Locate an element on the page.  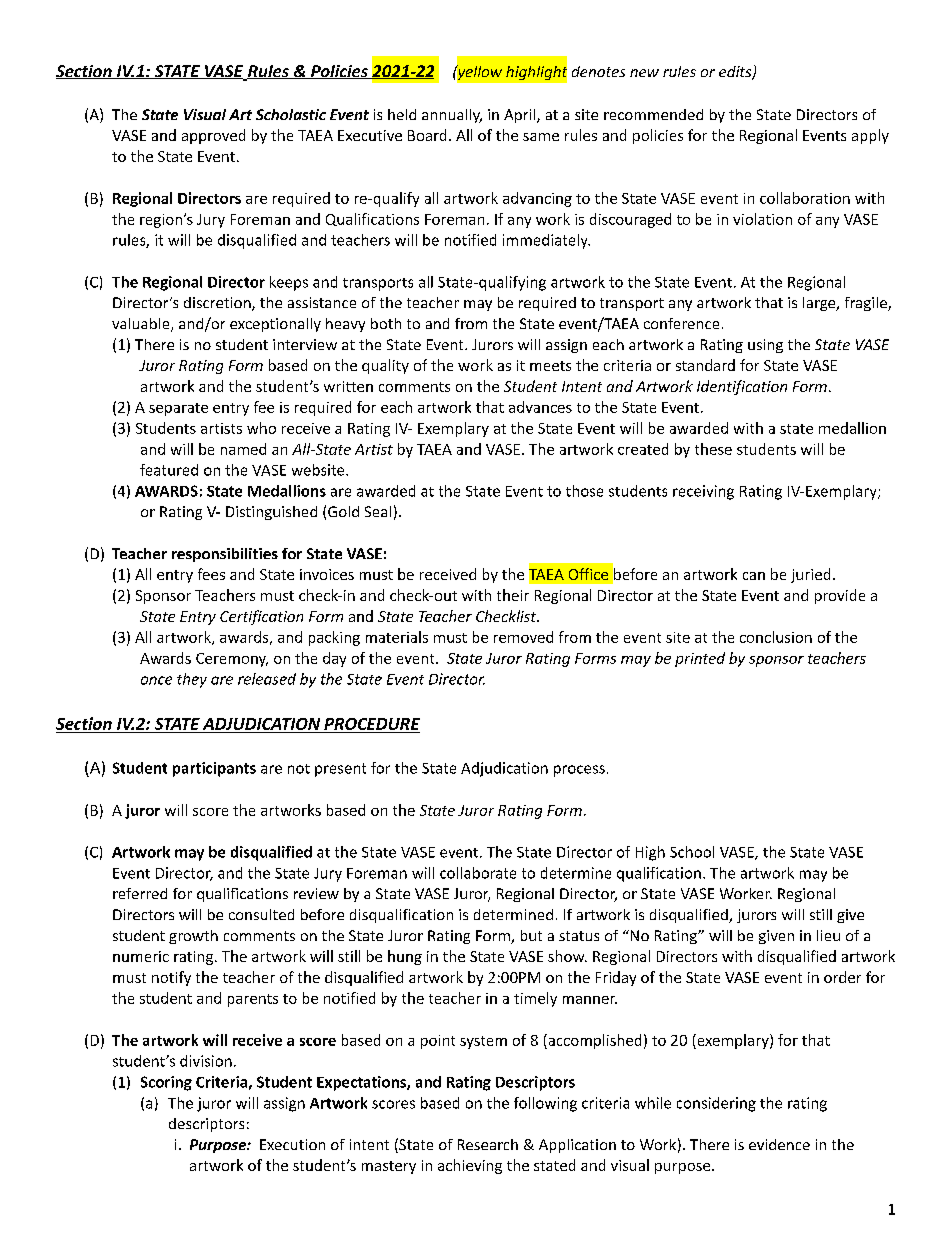
Execution is located at coordinates (292, 1144).
